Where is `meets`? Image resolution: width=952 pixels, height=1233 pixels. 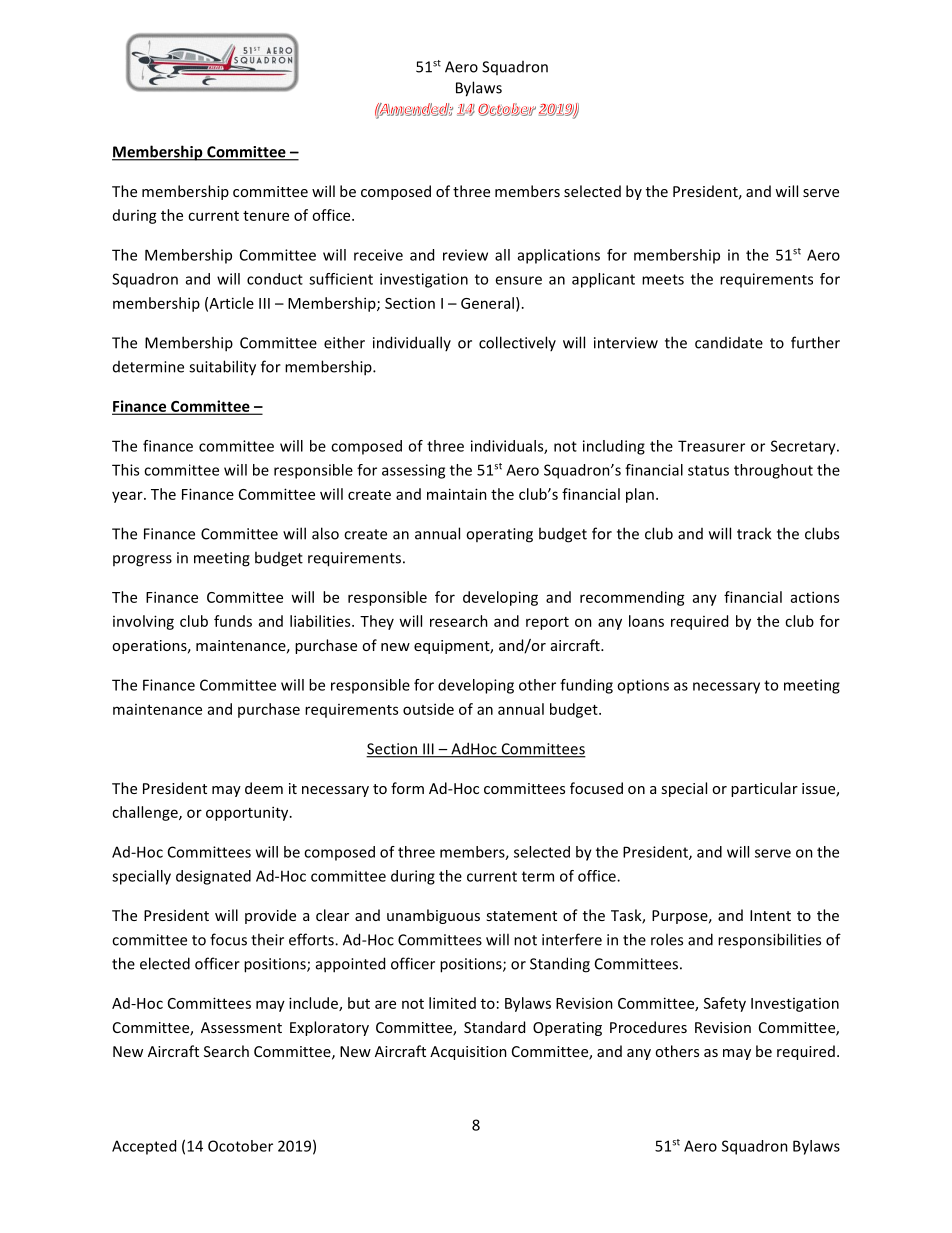
meets is located at coordinates (663, 279).
